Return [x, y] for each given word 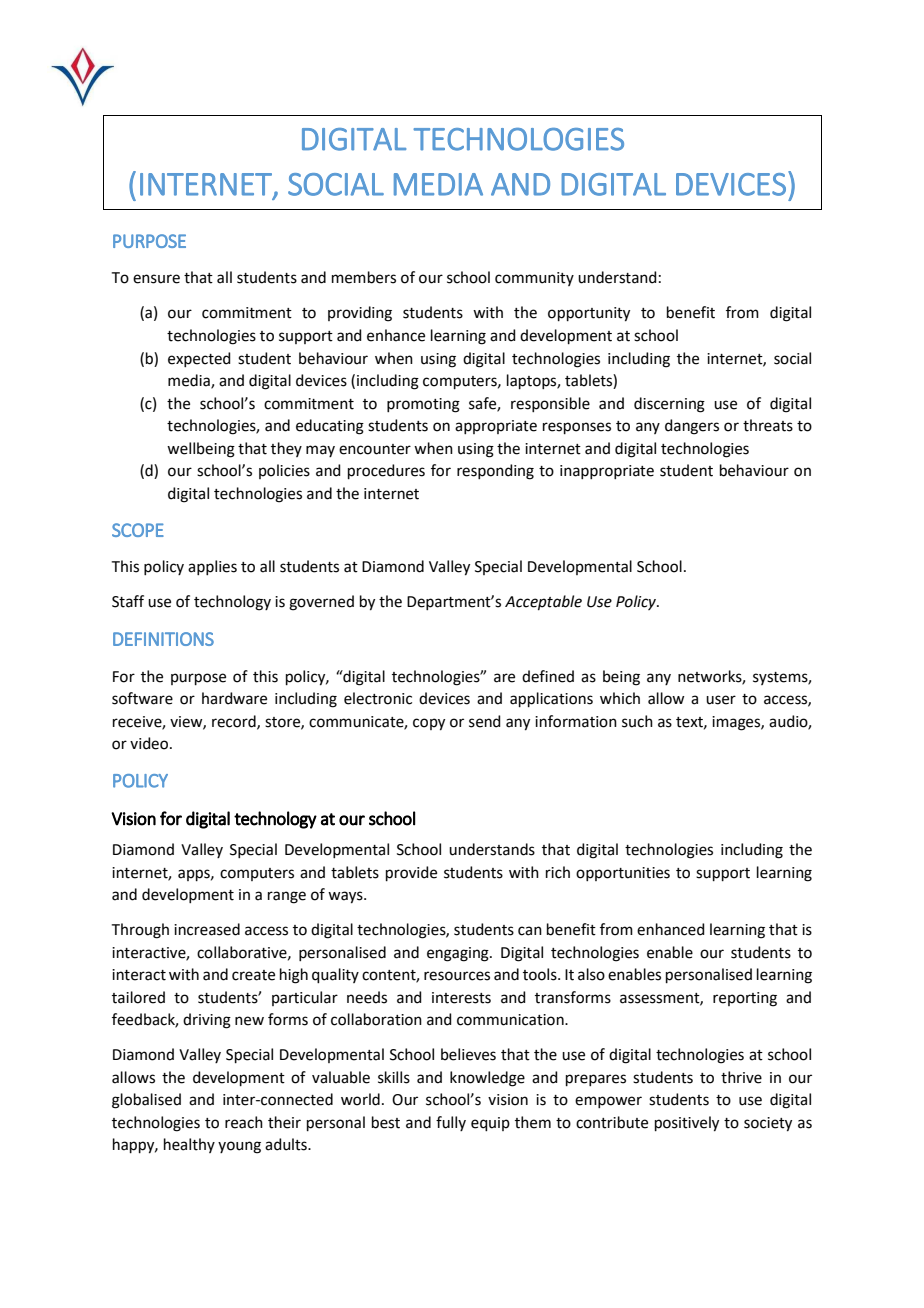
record [235, 722]
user [721, 700]
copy [429, 724]
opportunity [589, 314]
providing [360, 314]
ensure [156, 279]
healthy [189, 1145]
